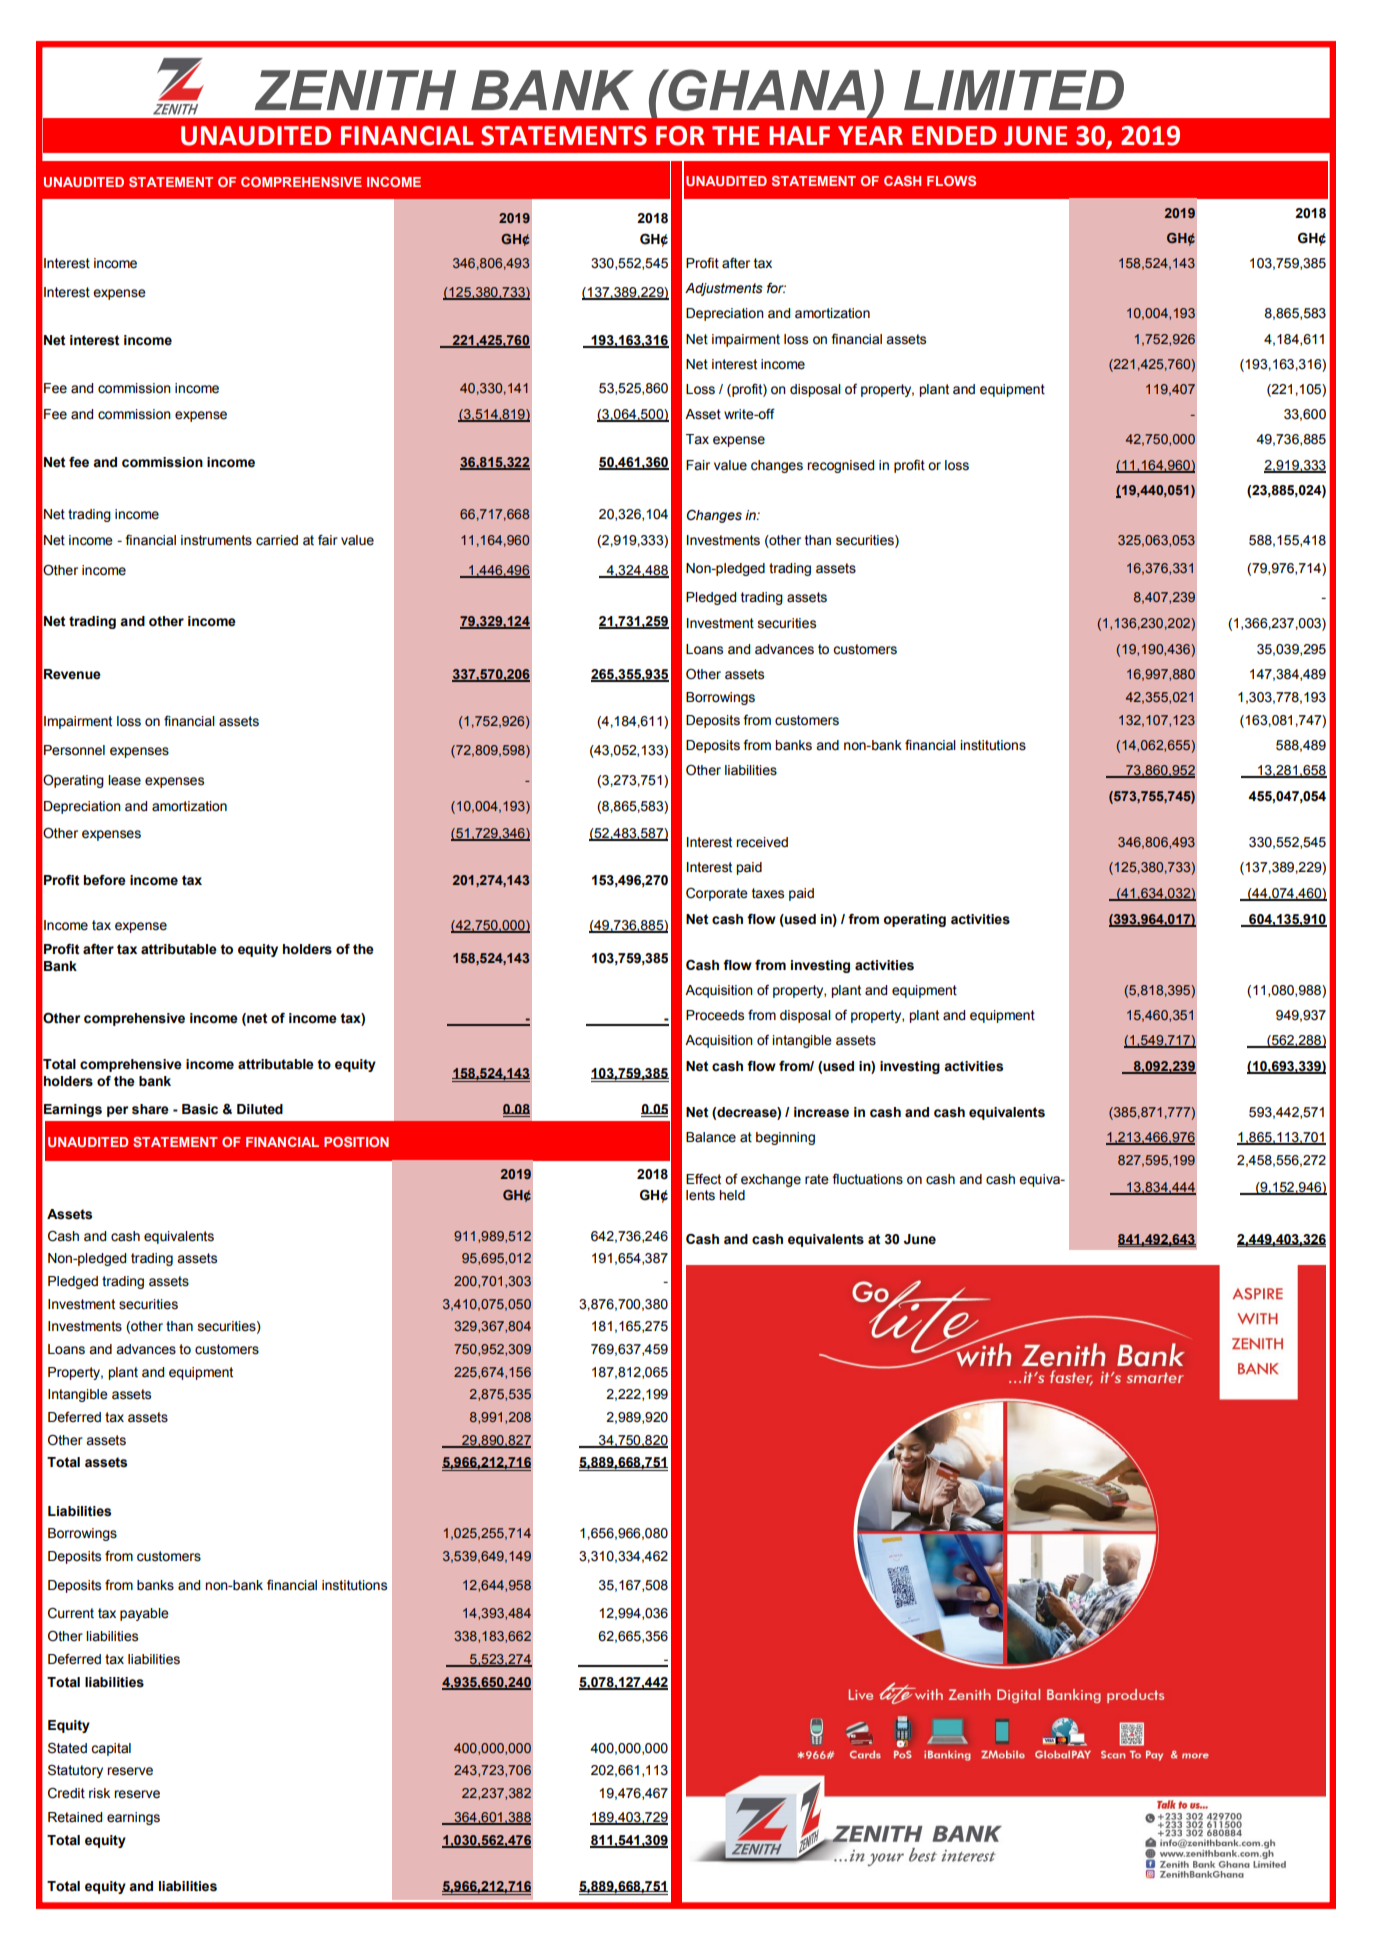 Image resolution: width=1379 pixels, height=1950 pixels. I want to click on ZENITH, so click(355, 90).
